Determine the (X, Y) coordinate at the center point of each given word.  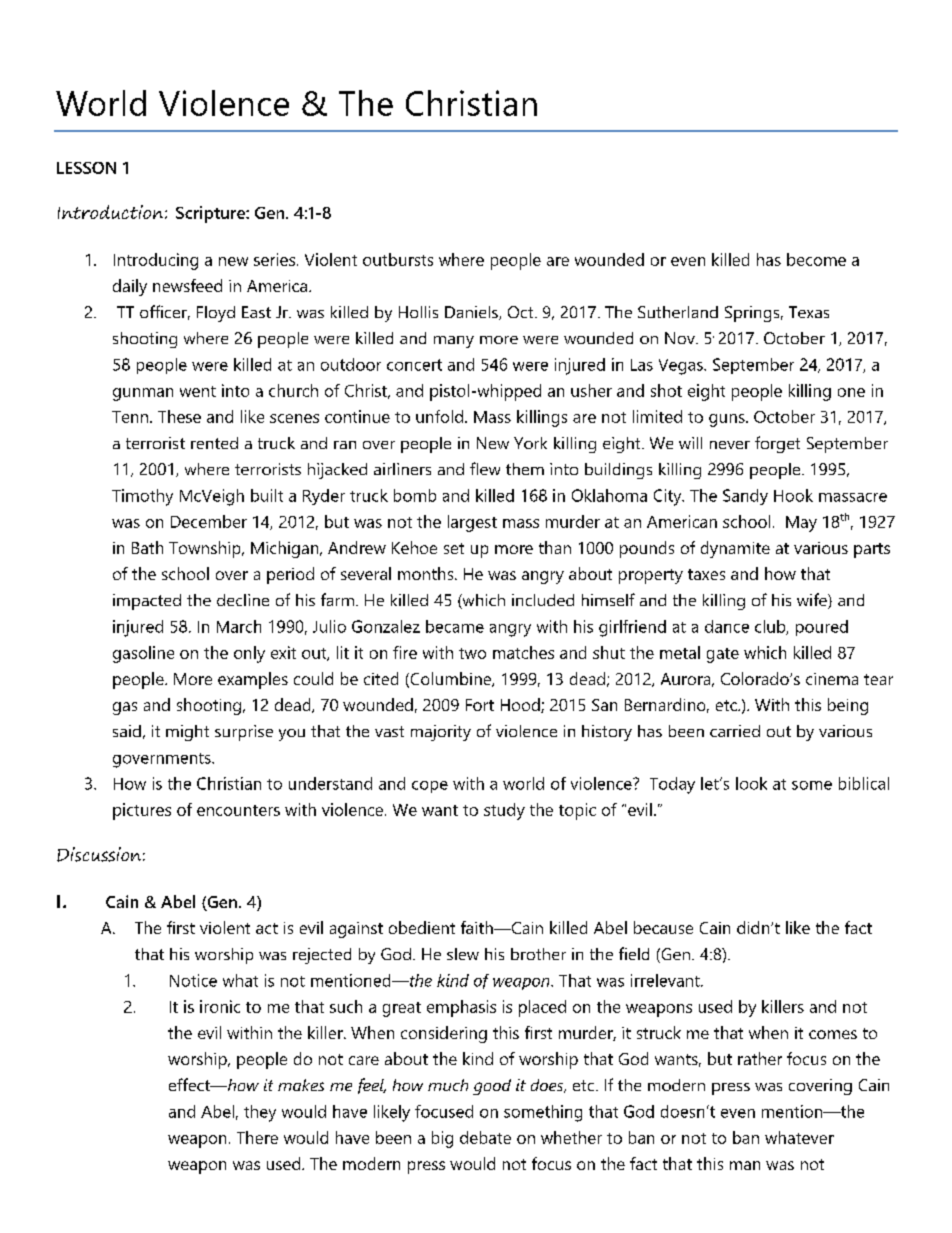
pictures (142, 811)
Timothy (142, 497)
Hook (793, 495)
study (504, 811)
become (816, 259)
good (492, 1087)
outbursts (398, 259)
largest (472, 523)
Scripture (211, 214)
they (260, 1113)
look (751, 783)
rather (760, 1058)
